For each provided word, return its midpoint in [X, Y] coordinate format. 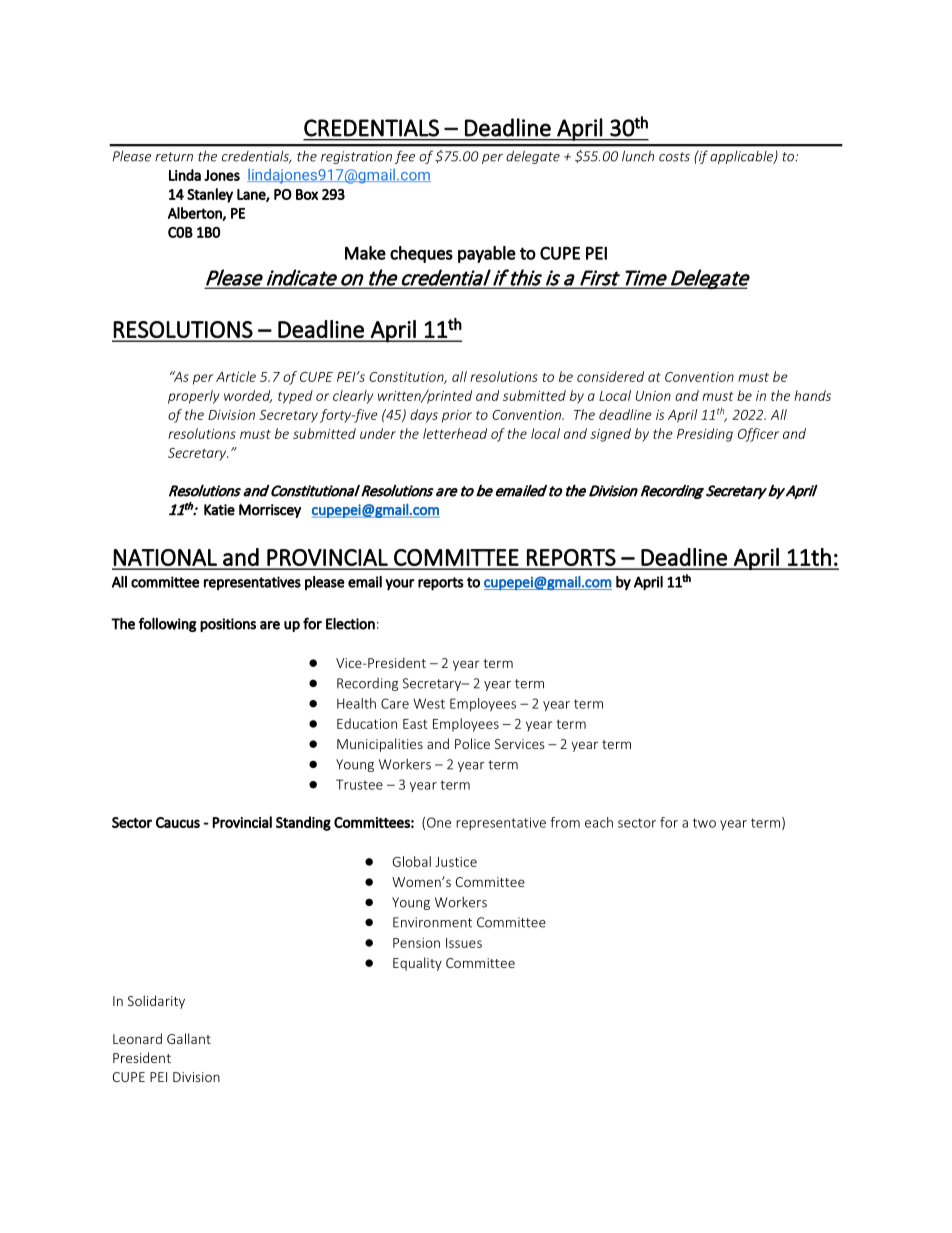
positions [228, 625]
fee [405, 157]
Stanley [210, 195]
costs [674, 157]
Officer [758, 435]
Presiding [705, 435]
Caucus [178, 822]
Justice [456, 862]
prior [457, 416]
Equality [417, 964]
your [400, 585]
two [704, 823]
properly [194, 397]
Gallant [189, 1038]
